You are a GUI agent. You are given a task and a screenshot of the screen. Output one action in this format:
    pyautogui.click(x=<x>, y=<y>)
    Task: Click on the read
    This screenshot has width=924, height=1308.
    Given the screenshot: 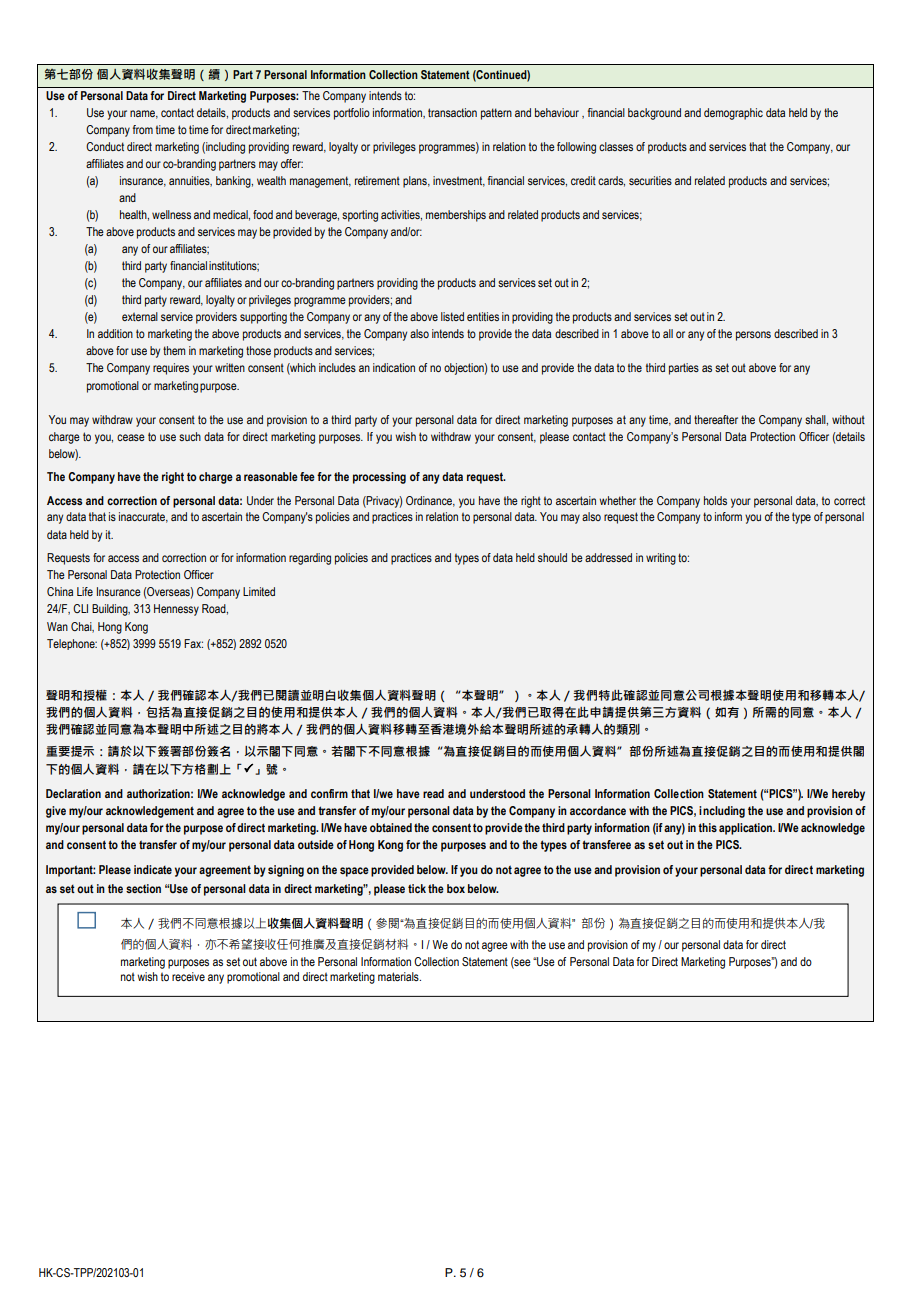 What is the action you would take?
    pyautogui.click(x=433, y=793)
